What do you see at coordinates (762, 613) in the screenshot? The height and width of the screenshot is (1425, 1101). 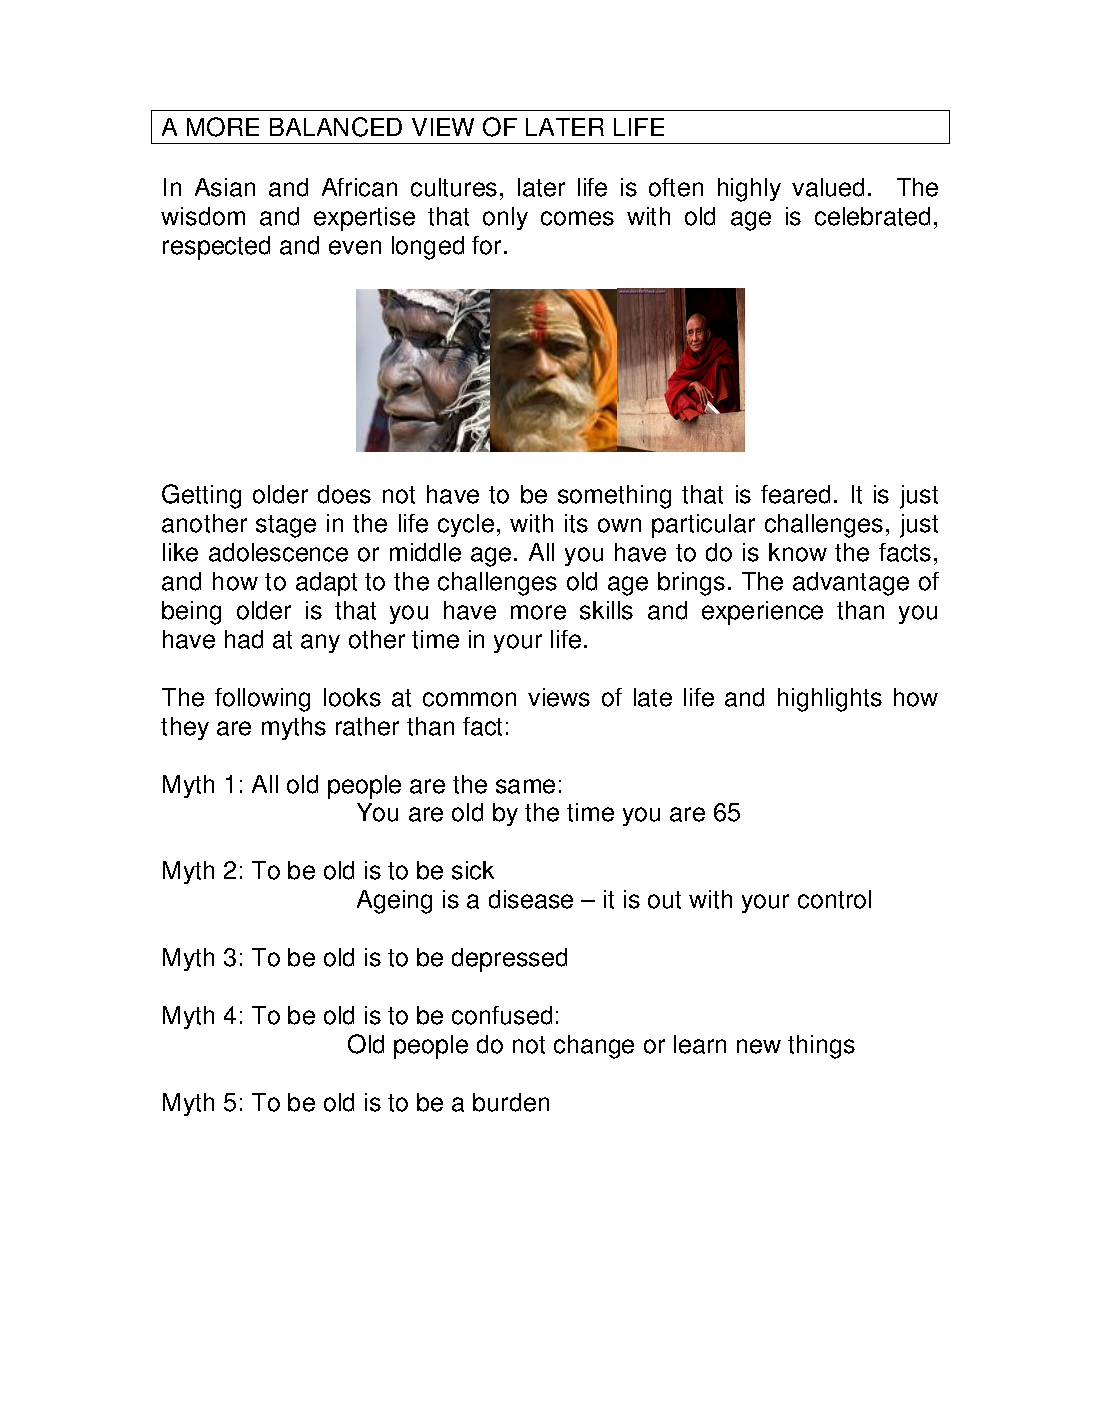 I see `experience` at bounding box center [762, 613].
